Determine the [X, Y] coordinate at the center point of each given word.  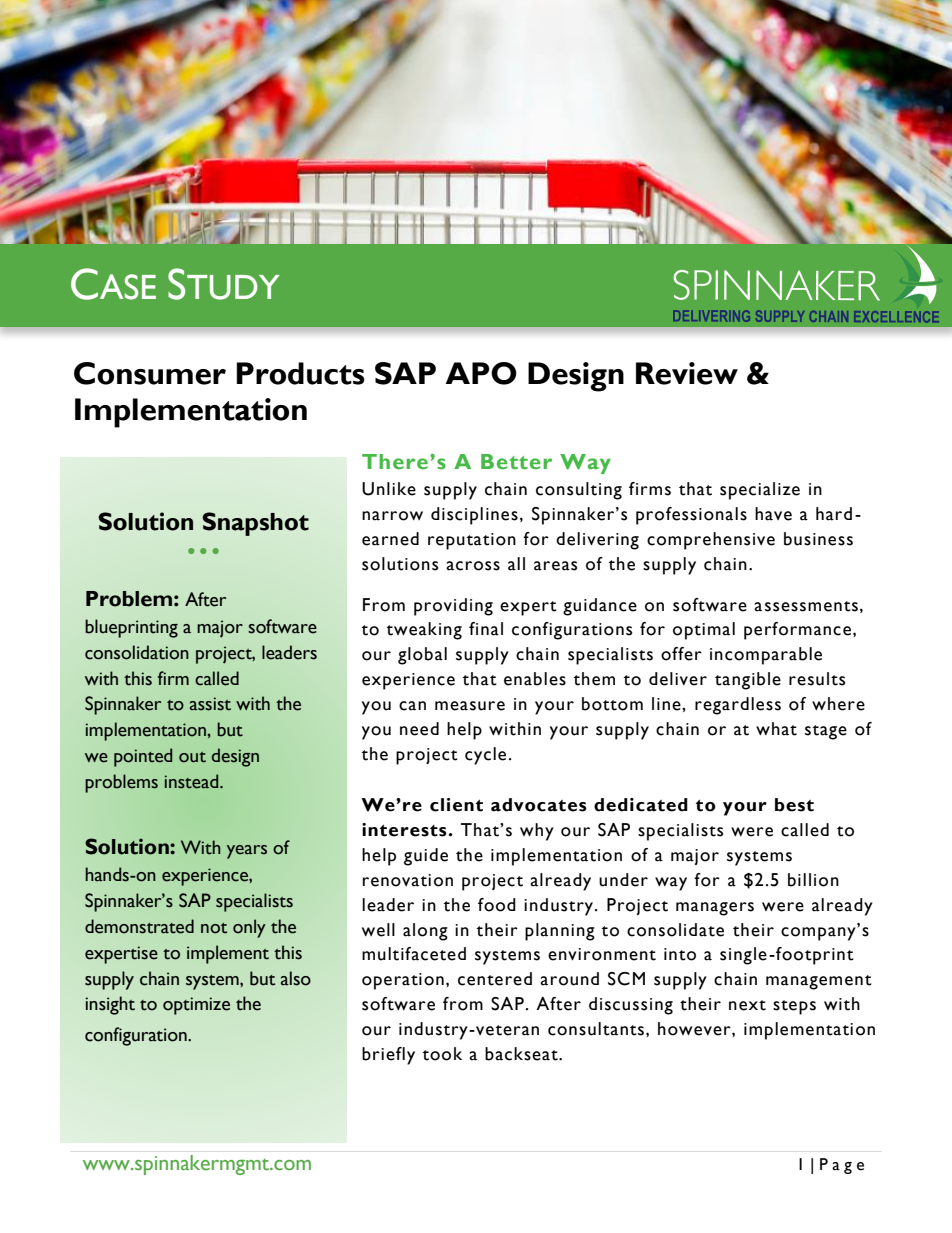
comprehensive [711, 541]
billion [813, 880]
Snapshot [255, 524]
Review [687, 373]
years [247, 852]
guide [426, 857]
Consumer [150, 373]
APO [481, 373]
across [473, 566]
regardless [738, 706]
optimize [196, 1006]
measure [470, 706]
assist [210, 704]
